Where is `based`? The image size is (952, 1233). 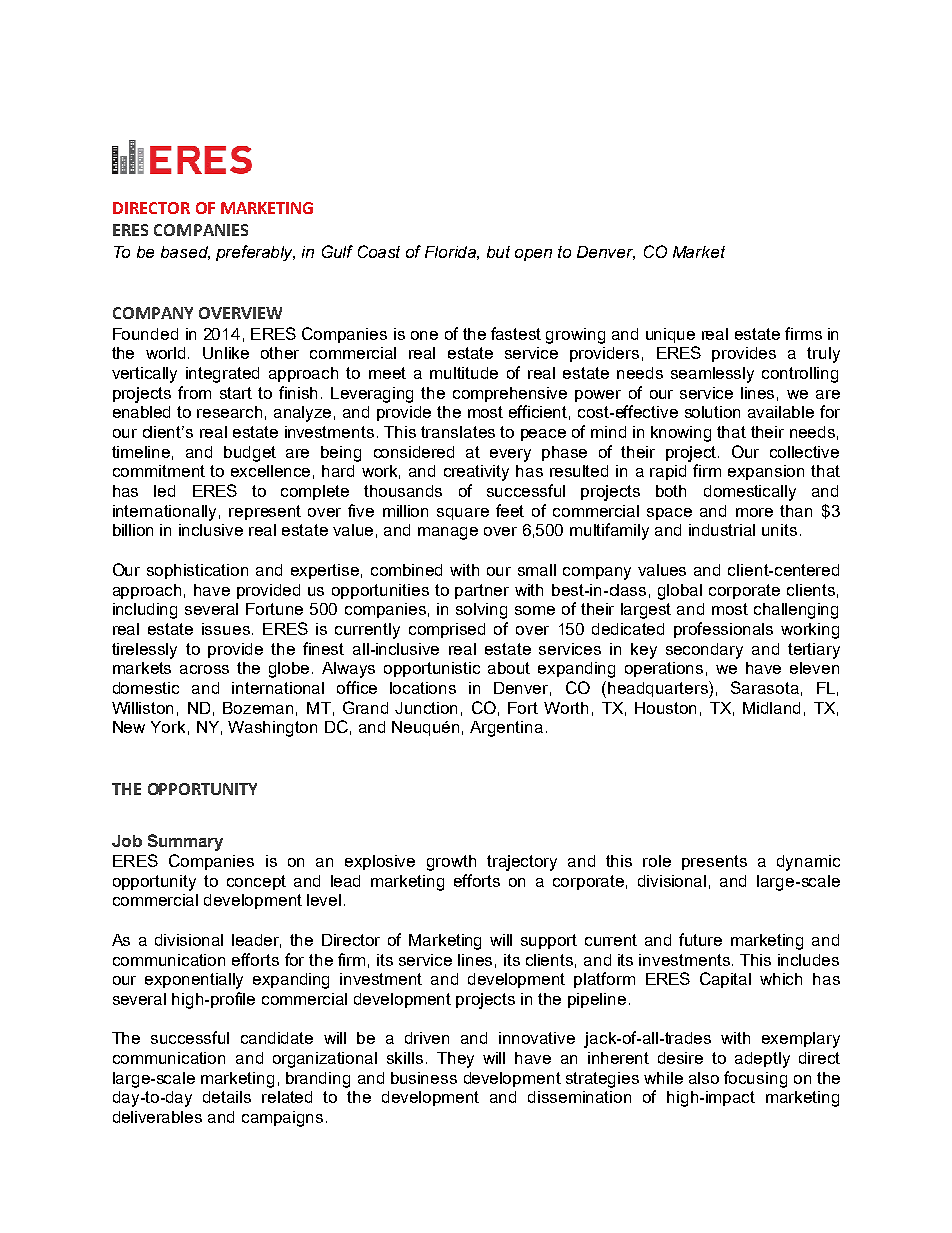
based is located at coordinates (185, 253).
